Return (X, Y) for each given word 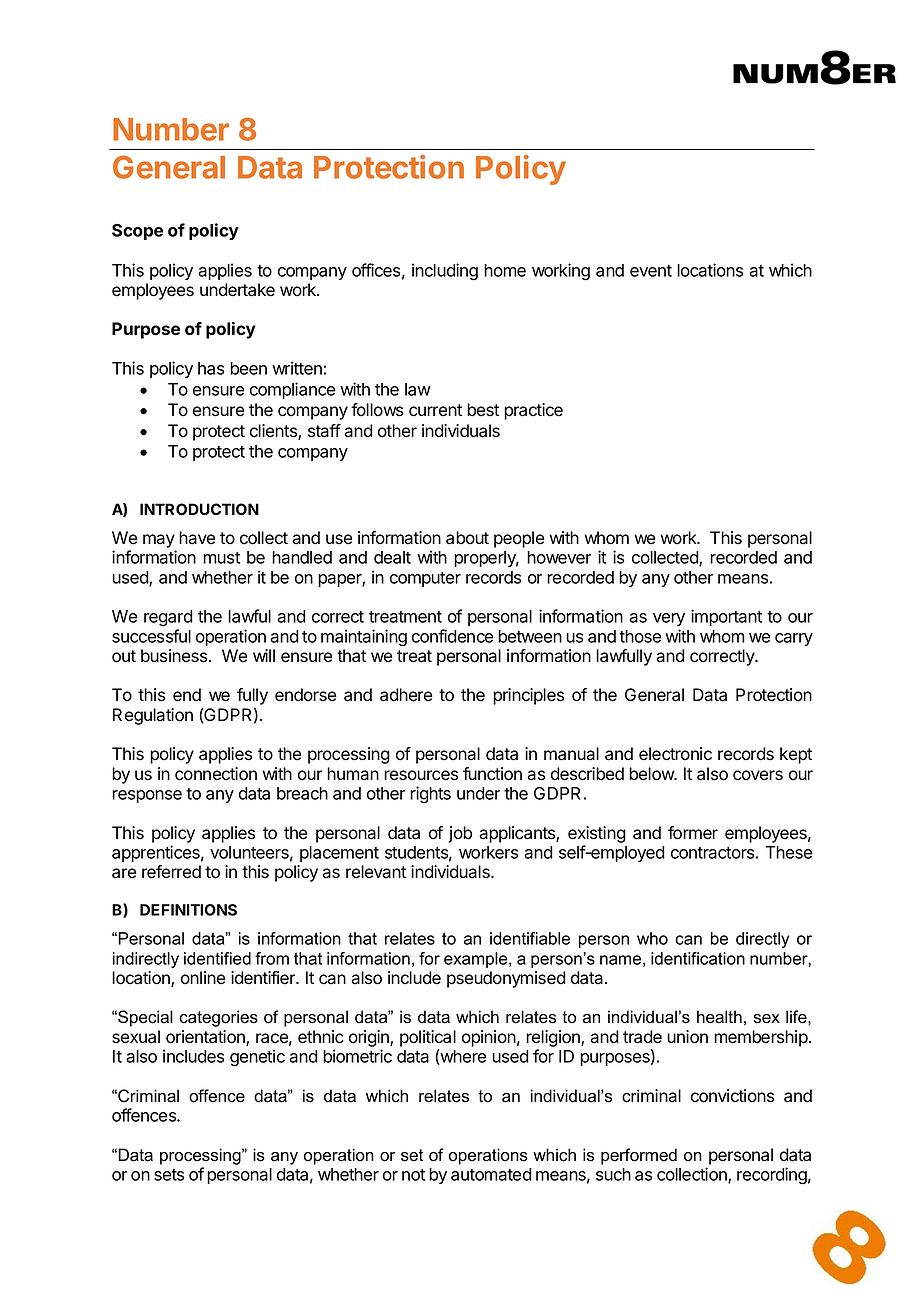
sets (169, 1175)
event (651, 271)
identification (698, 958)
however (559, 557)
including (445, 272)
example (477, 960)
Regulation (153, 716)
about (467, 538)
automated (491, 1174)
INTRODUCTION (199, 509)
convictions (732, 1096)
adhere (406, 695)
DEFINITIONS (188, 910)
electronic (675, 754)
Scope (137, 232)
